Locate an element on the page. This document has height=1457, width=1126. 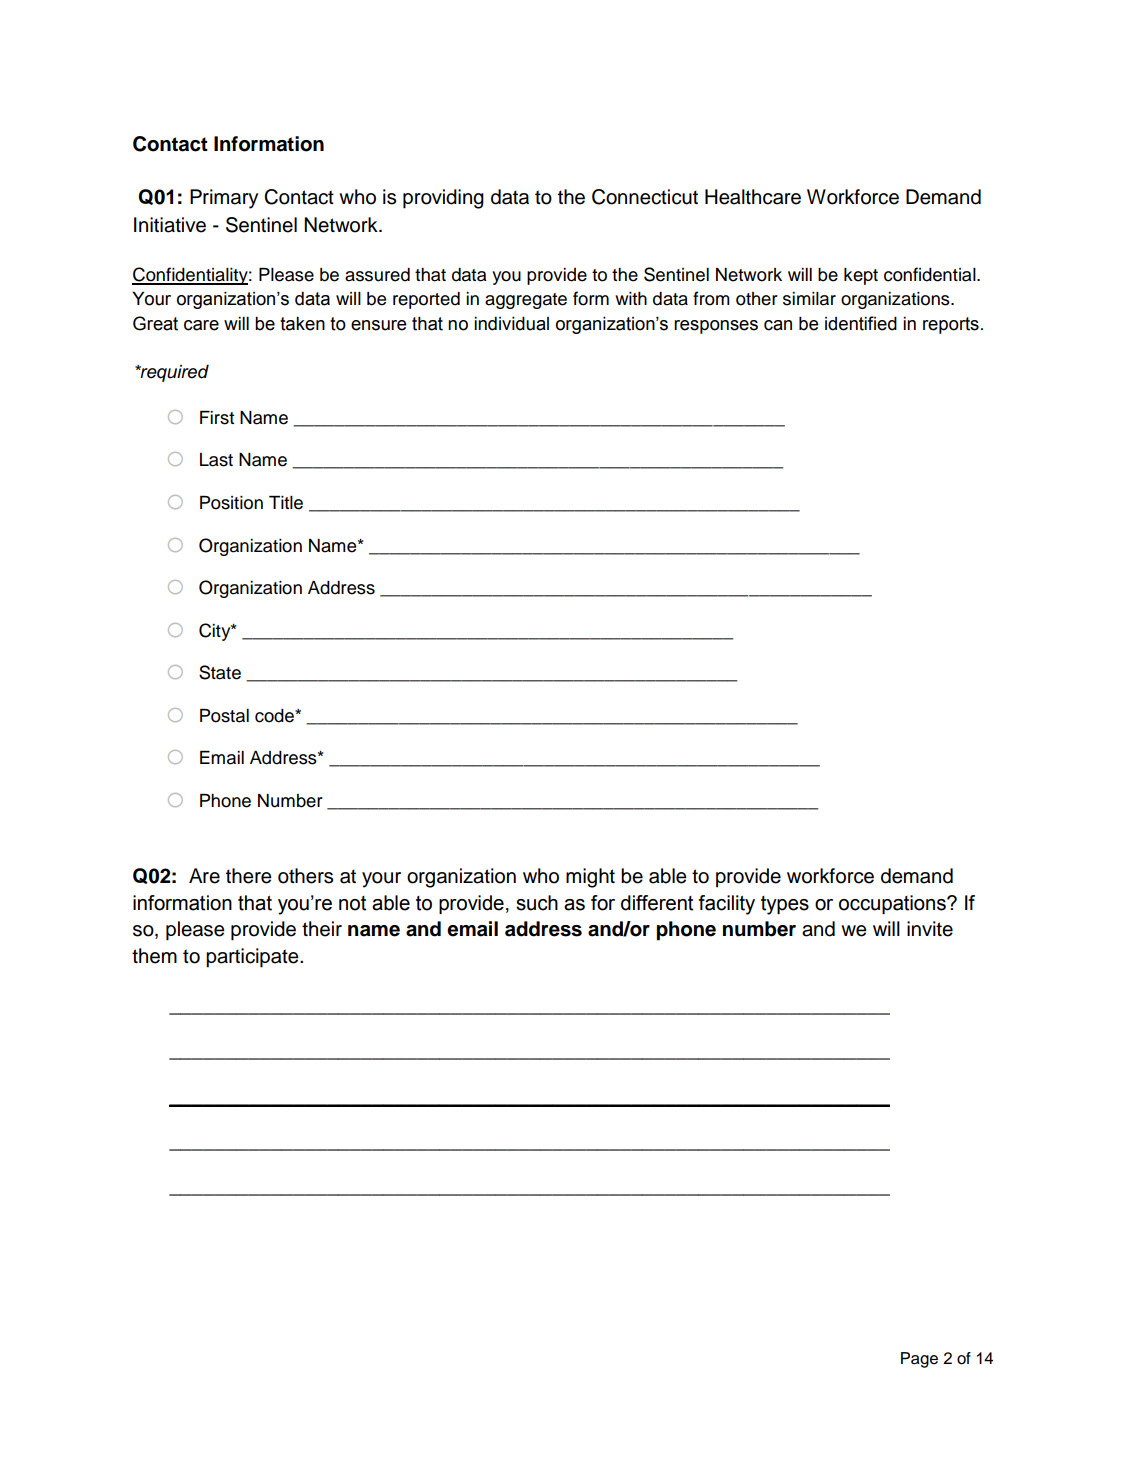
Page is located at coordinates (919, 1360).
